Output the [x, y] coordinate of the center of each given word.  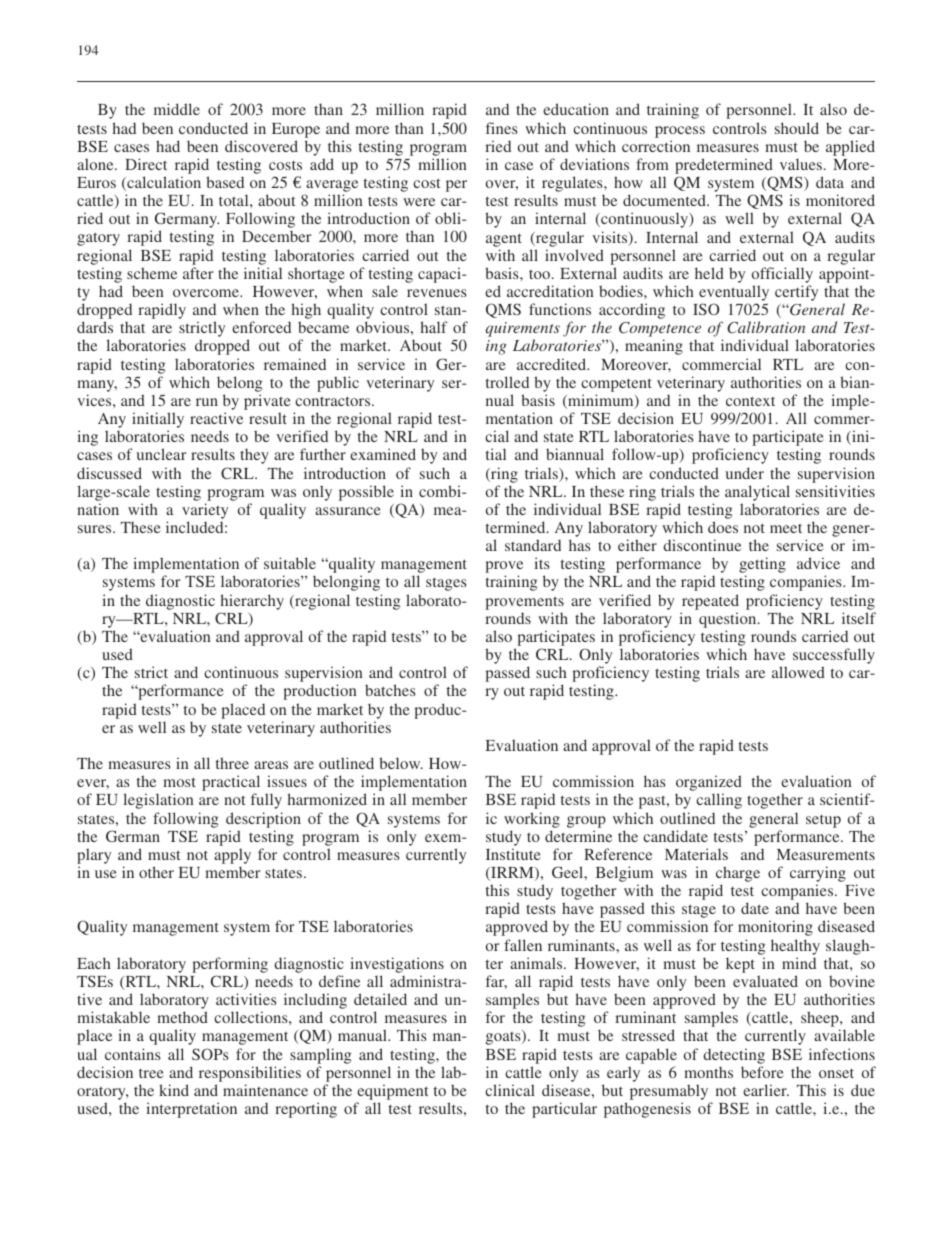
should [797, 128]
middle [177, 109]
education [576, 109]
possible [366, 493]
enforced [261, 327]
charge [738, 875]
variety [205, 511]
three [232, 763]
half [434, 327]
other [156, 872]
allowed [798, 672]
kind [174, 1090]
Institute [513, 854]
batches [390, 690]
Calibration [766, 327]
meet [786, 528]
